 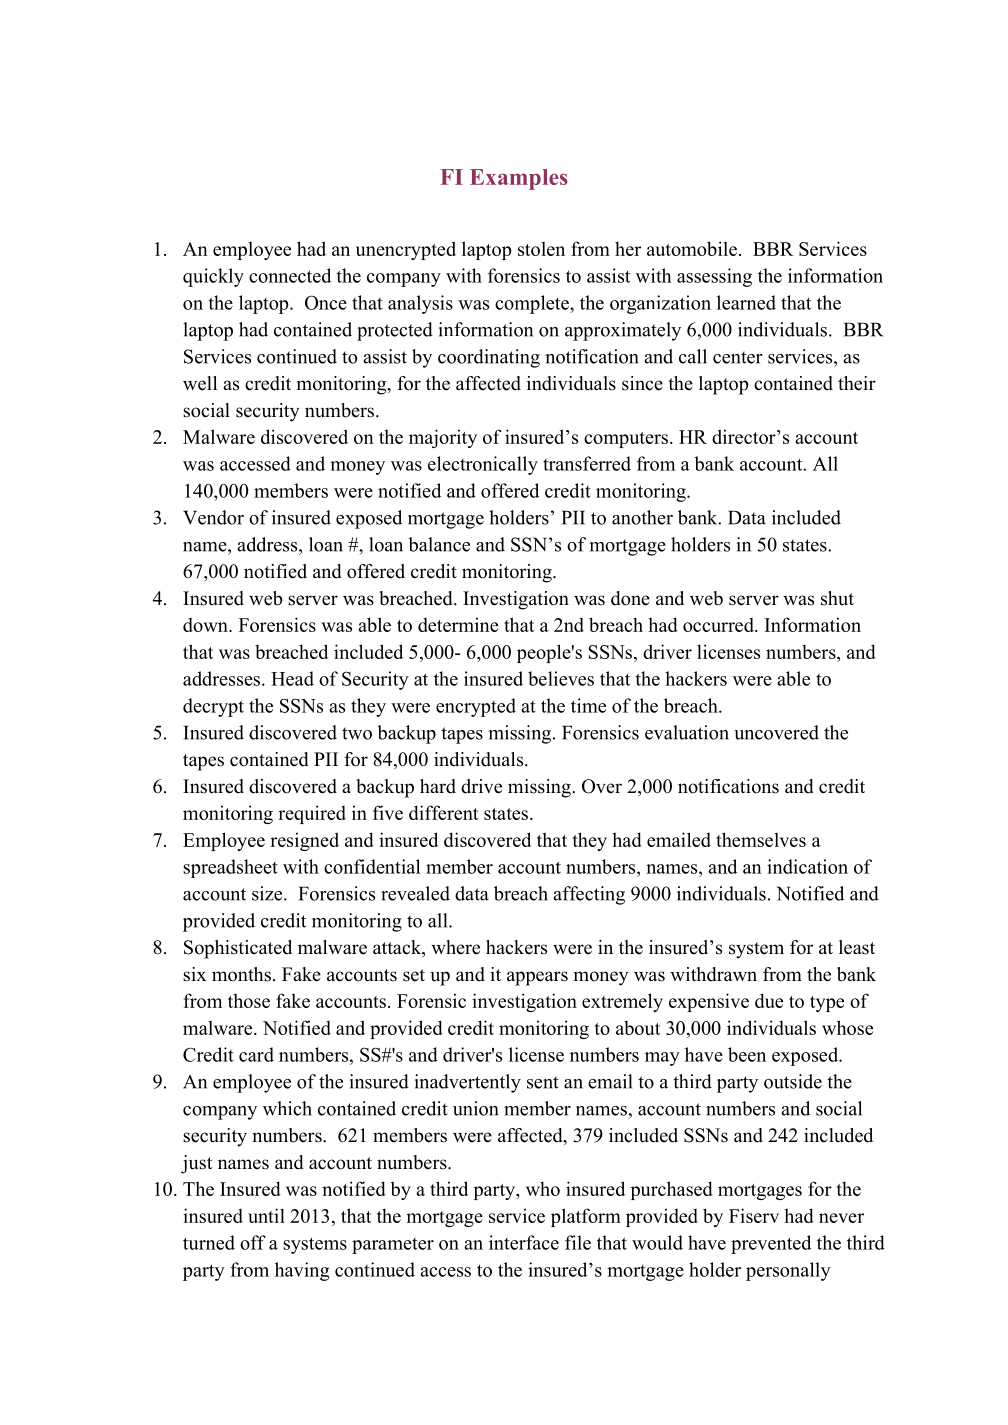 What do you see at coordinates (519, 179) in the document?
I see `Examples` at bounding box center [519, 179].
